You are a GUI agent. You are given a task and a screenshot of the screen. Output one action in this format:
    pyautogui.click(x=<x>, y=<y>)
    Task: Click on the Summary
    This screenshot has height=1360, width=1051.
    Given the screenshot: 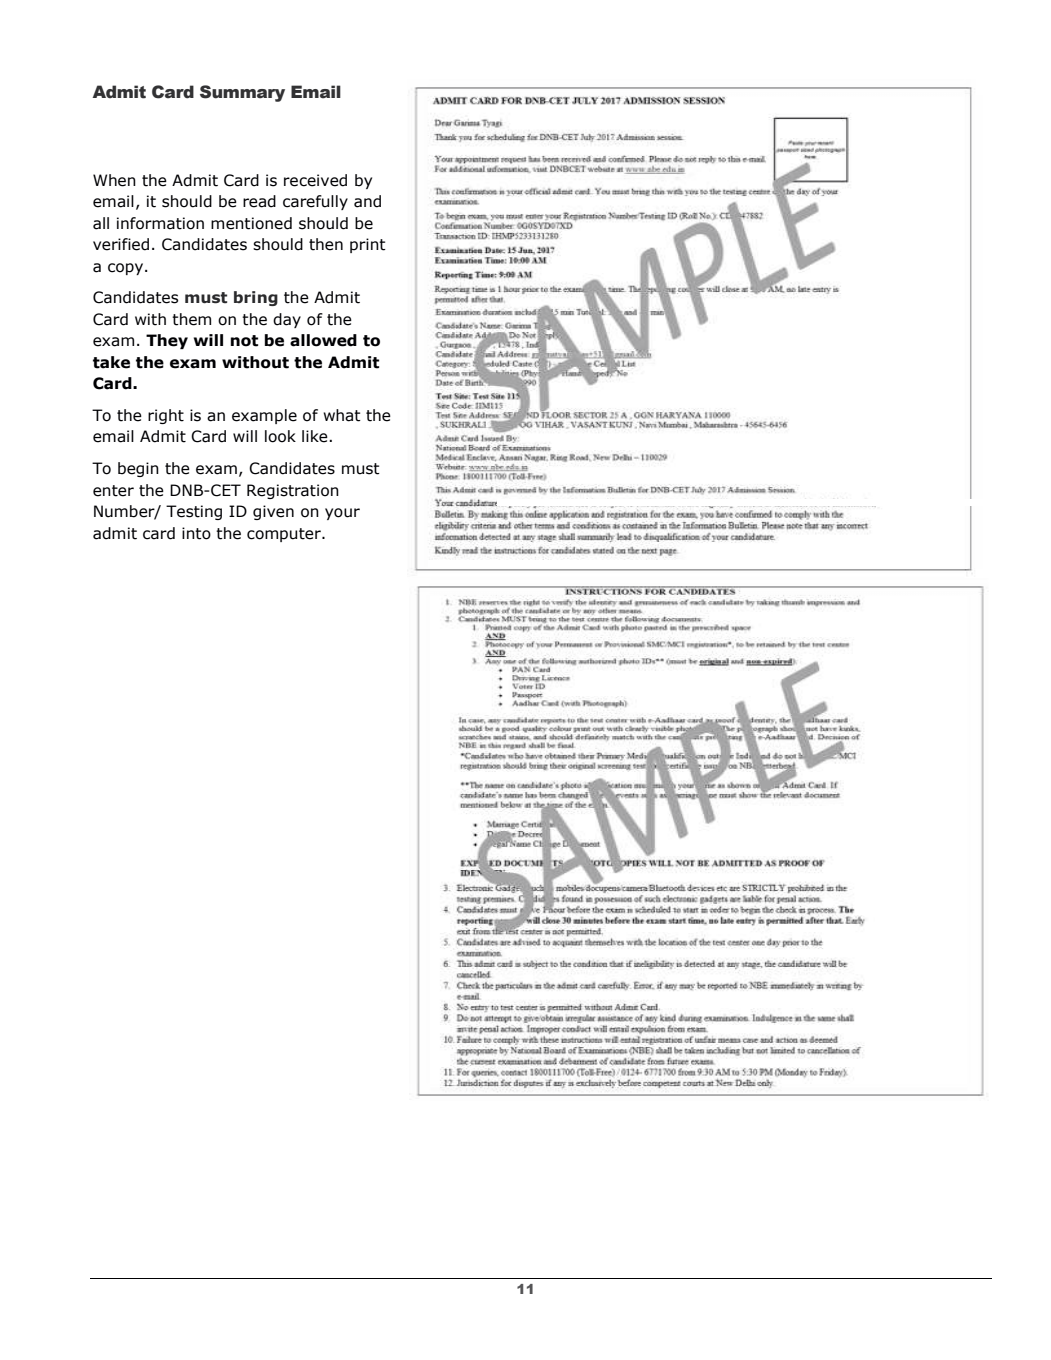 What is the action you would take?
    pyautogui.click(x=242, y=93)
